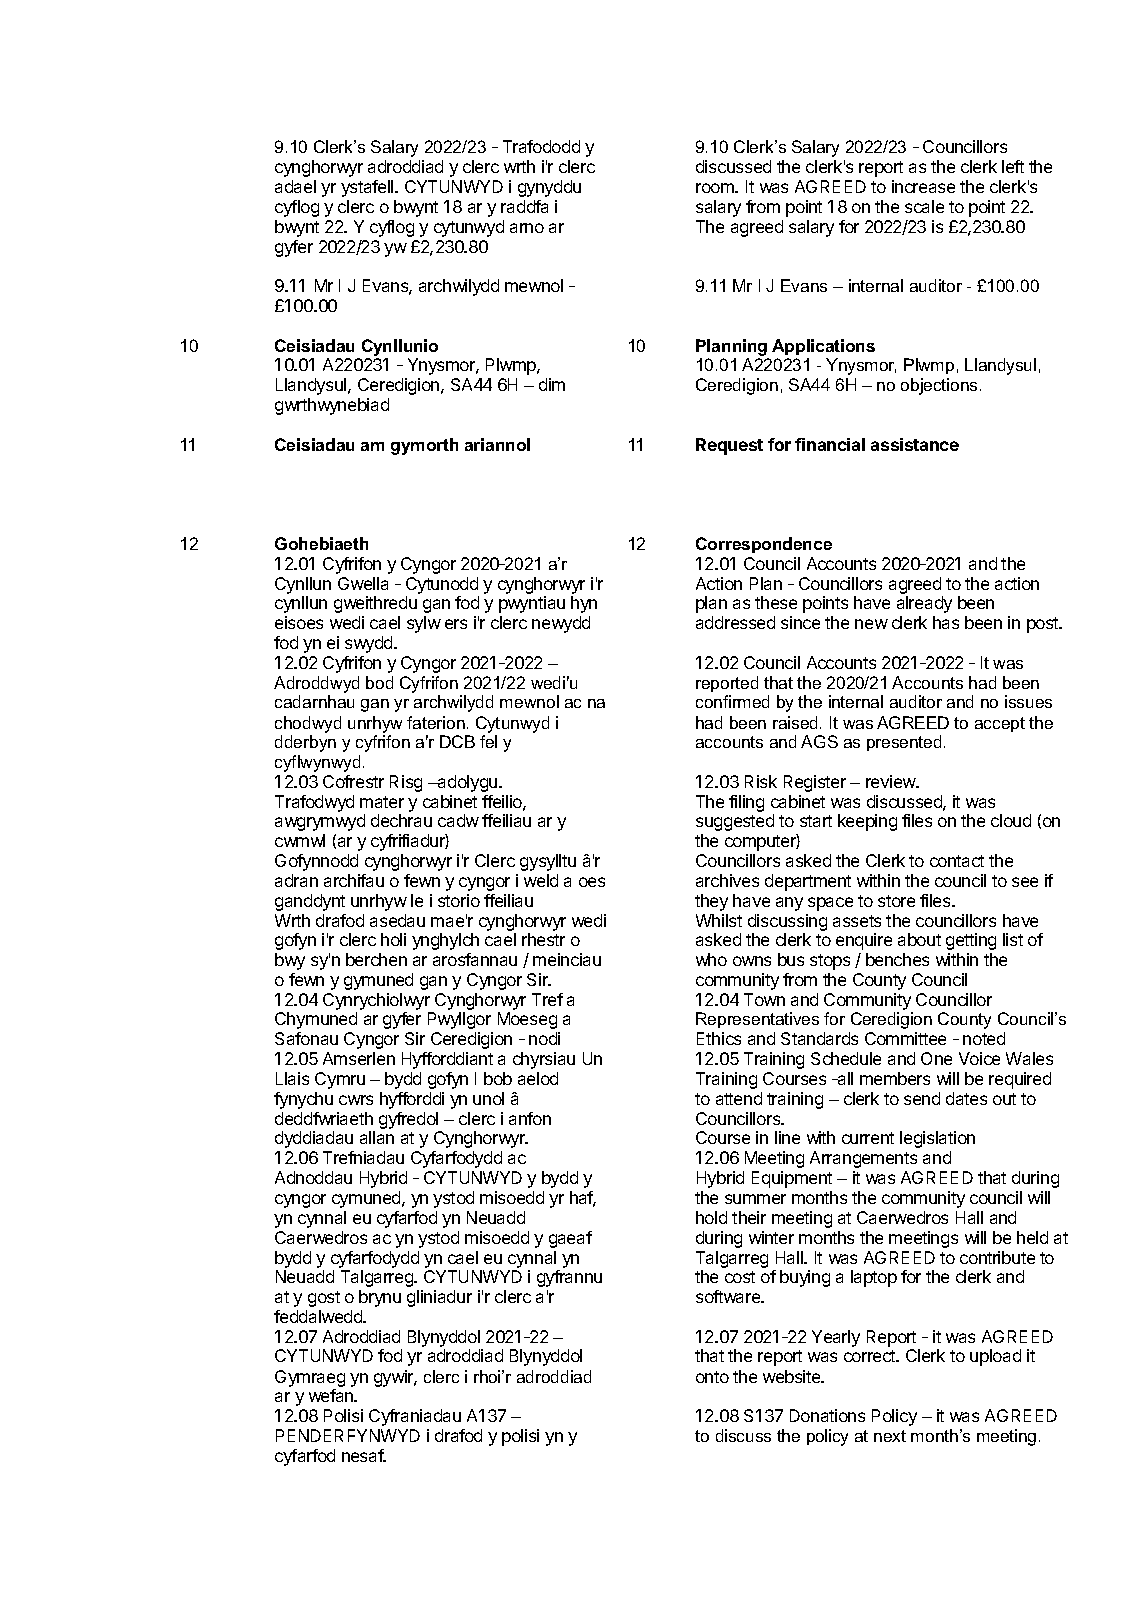 This page has height=1612, width=1140. I want to click on mater, so click(382, 802).
